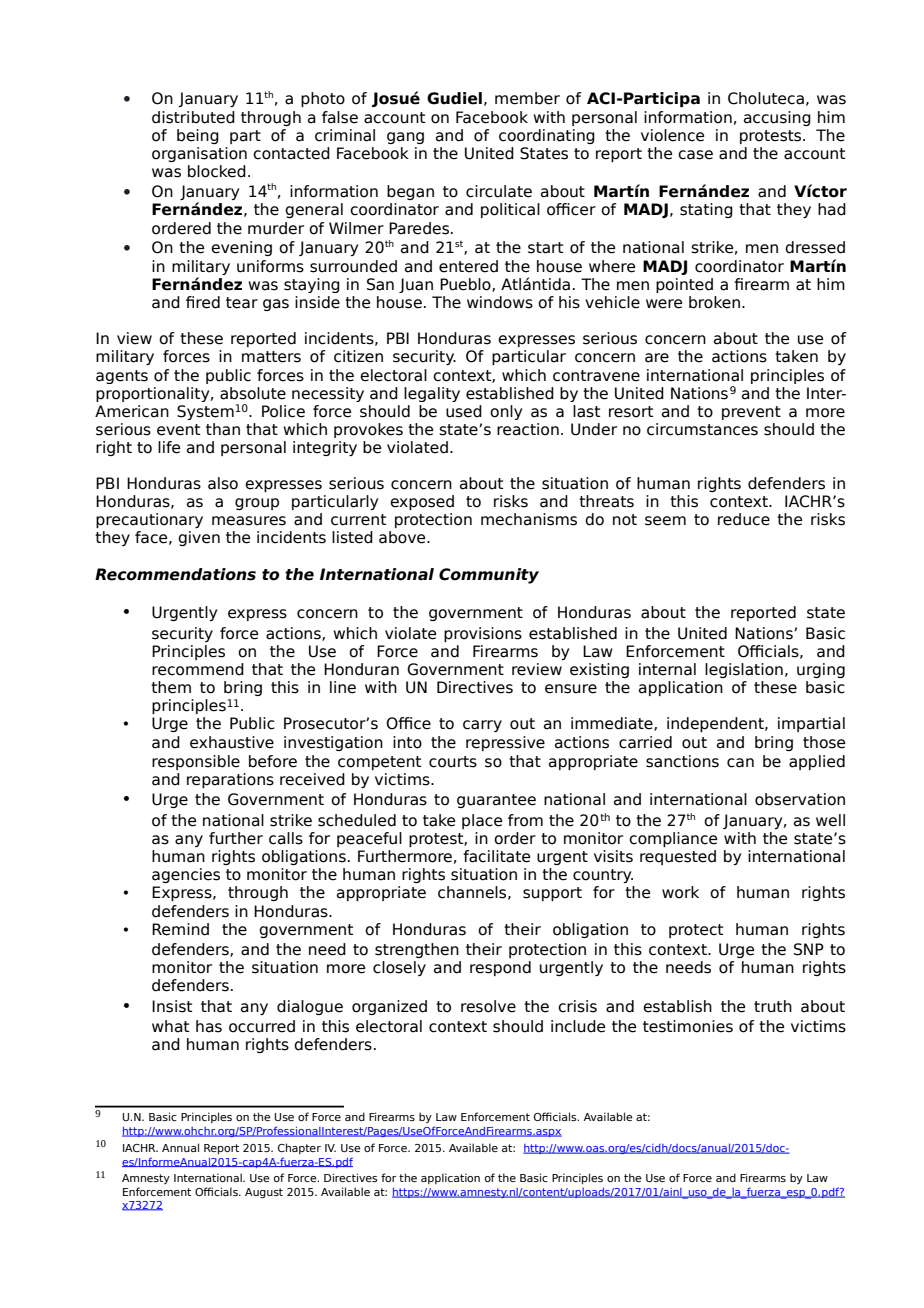 The width and height of the screenshot is (924, 1308). Describe the element at coordinates (777, 118) in the screenshot. I see `accusing` at that location.
